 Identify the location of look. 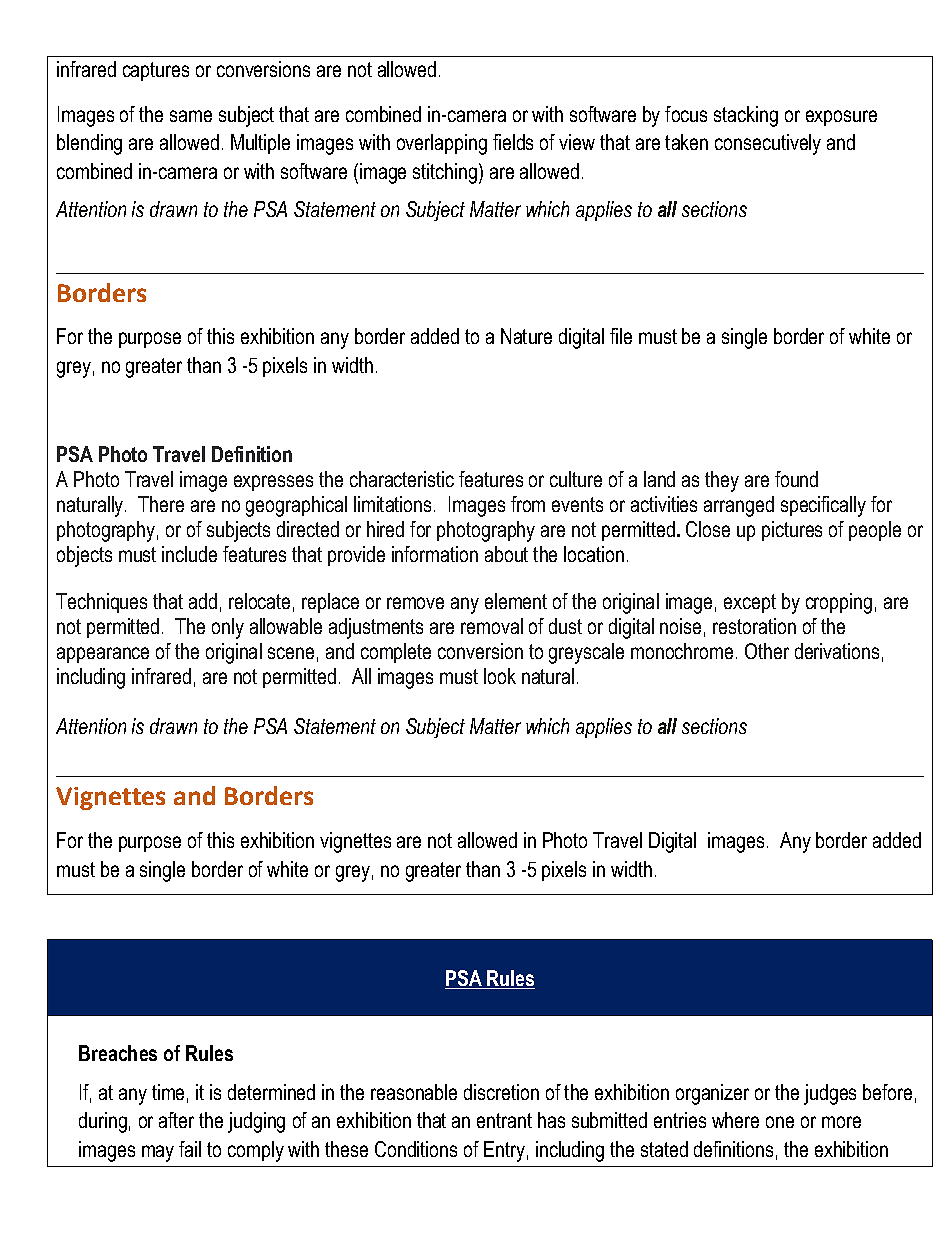
(500, 676).
